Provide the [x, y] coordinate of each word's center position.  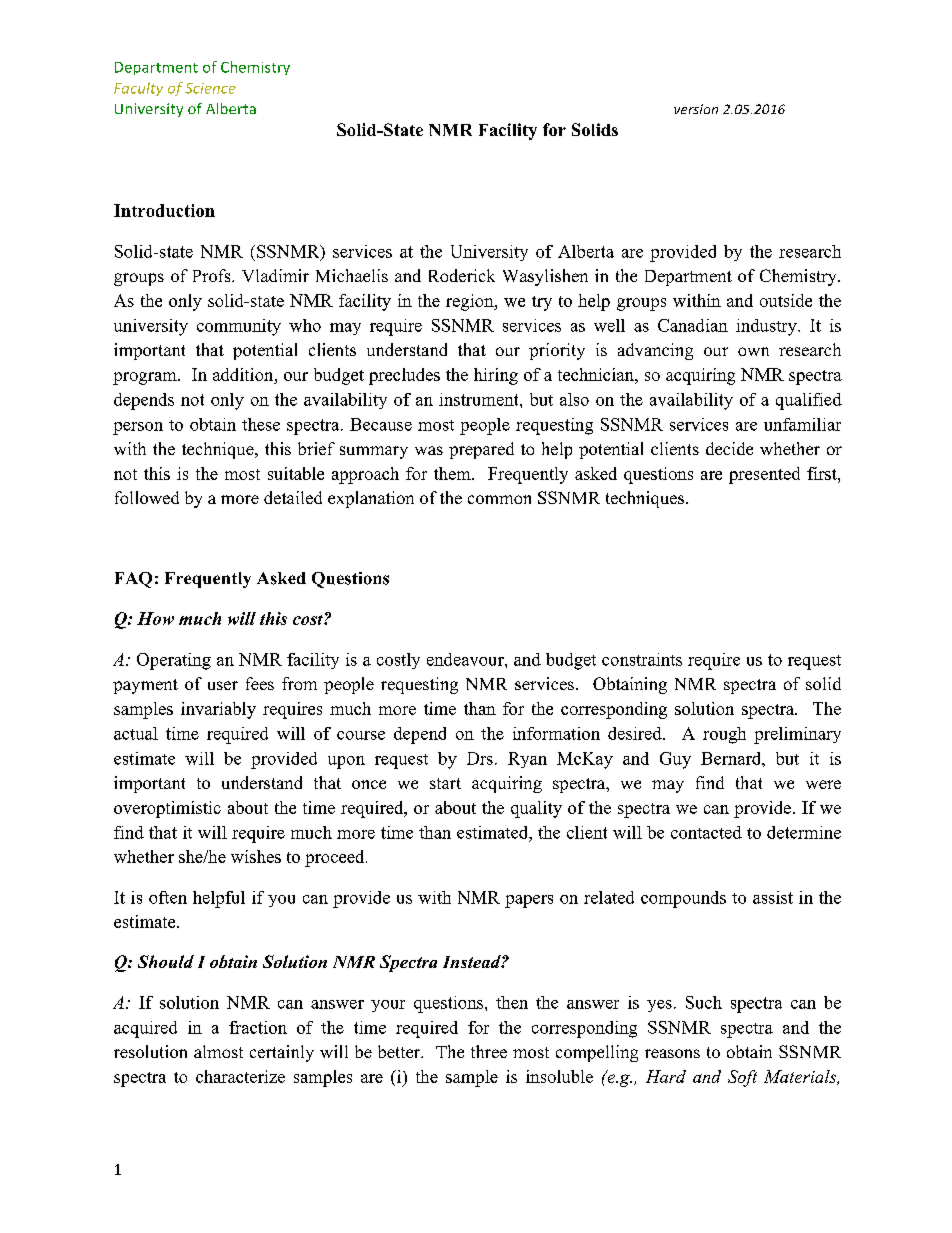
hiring [496, 376]
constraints [642, 659]
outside [786, 300]
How [155, 618]
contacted [706, 832]
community [239, 327]
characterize [240, 1076]
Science [210, 88]
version [696, 109]
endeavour [466, 659]
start [445, 783]
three [489, 1051]
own [753, 351]
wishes [256, 856]
